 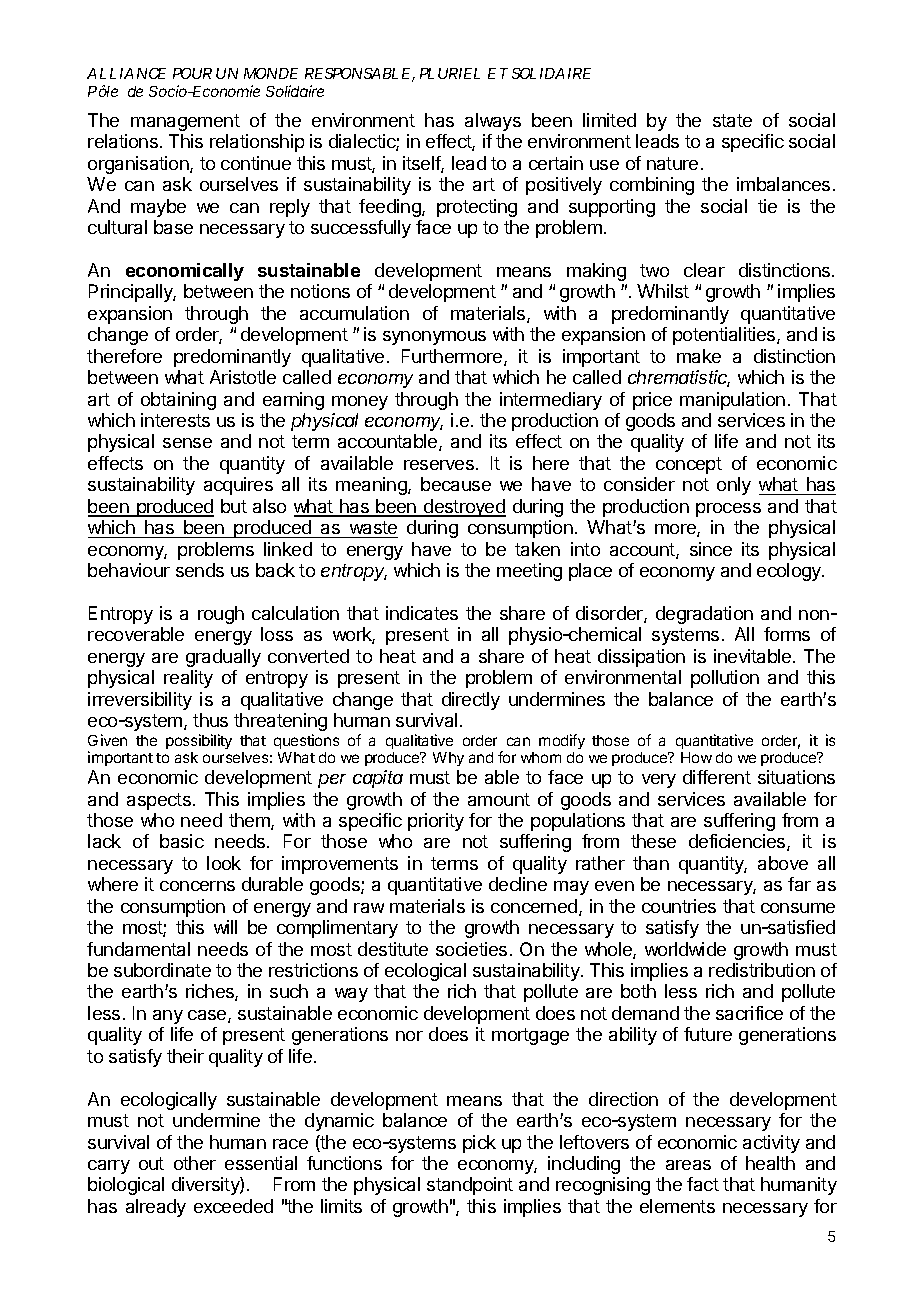 I want to click on gradually, so click(x=223, y=658).
